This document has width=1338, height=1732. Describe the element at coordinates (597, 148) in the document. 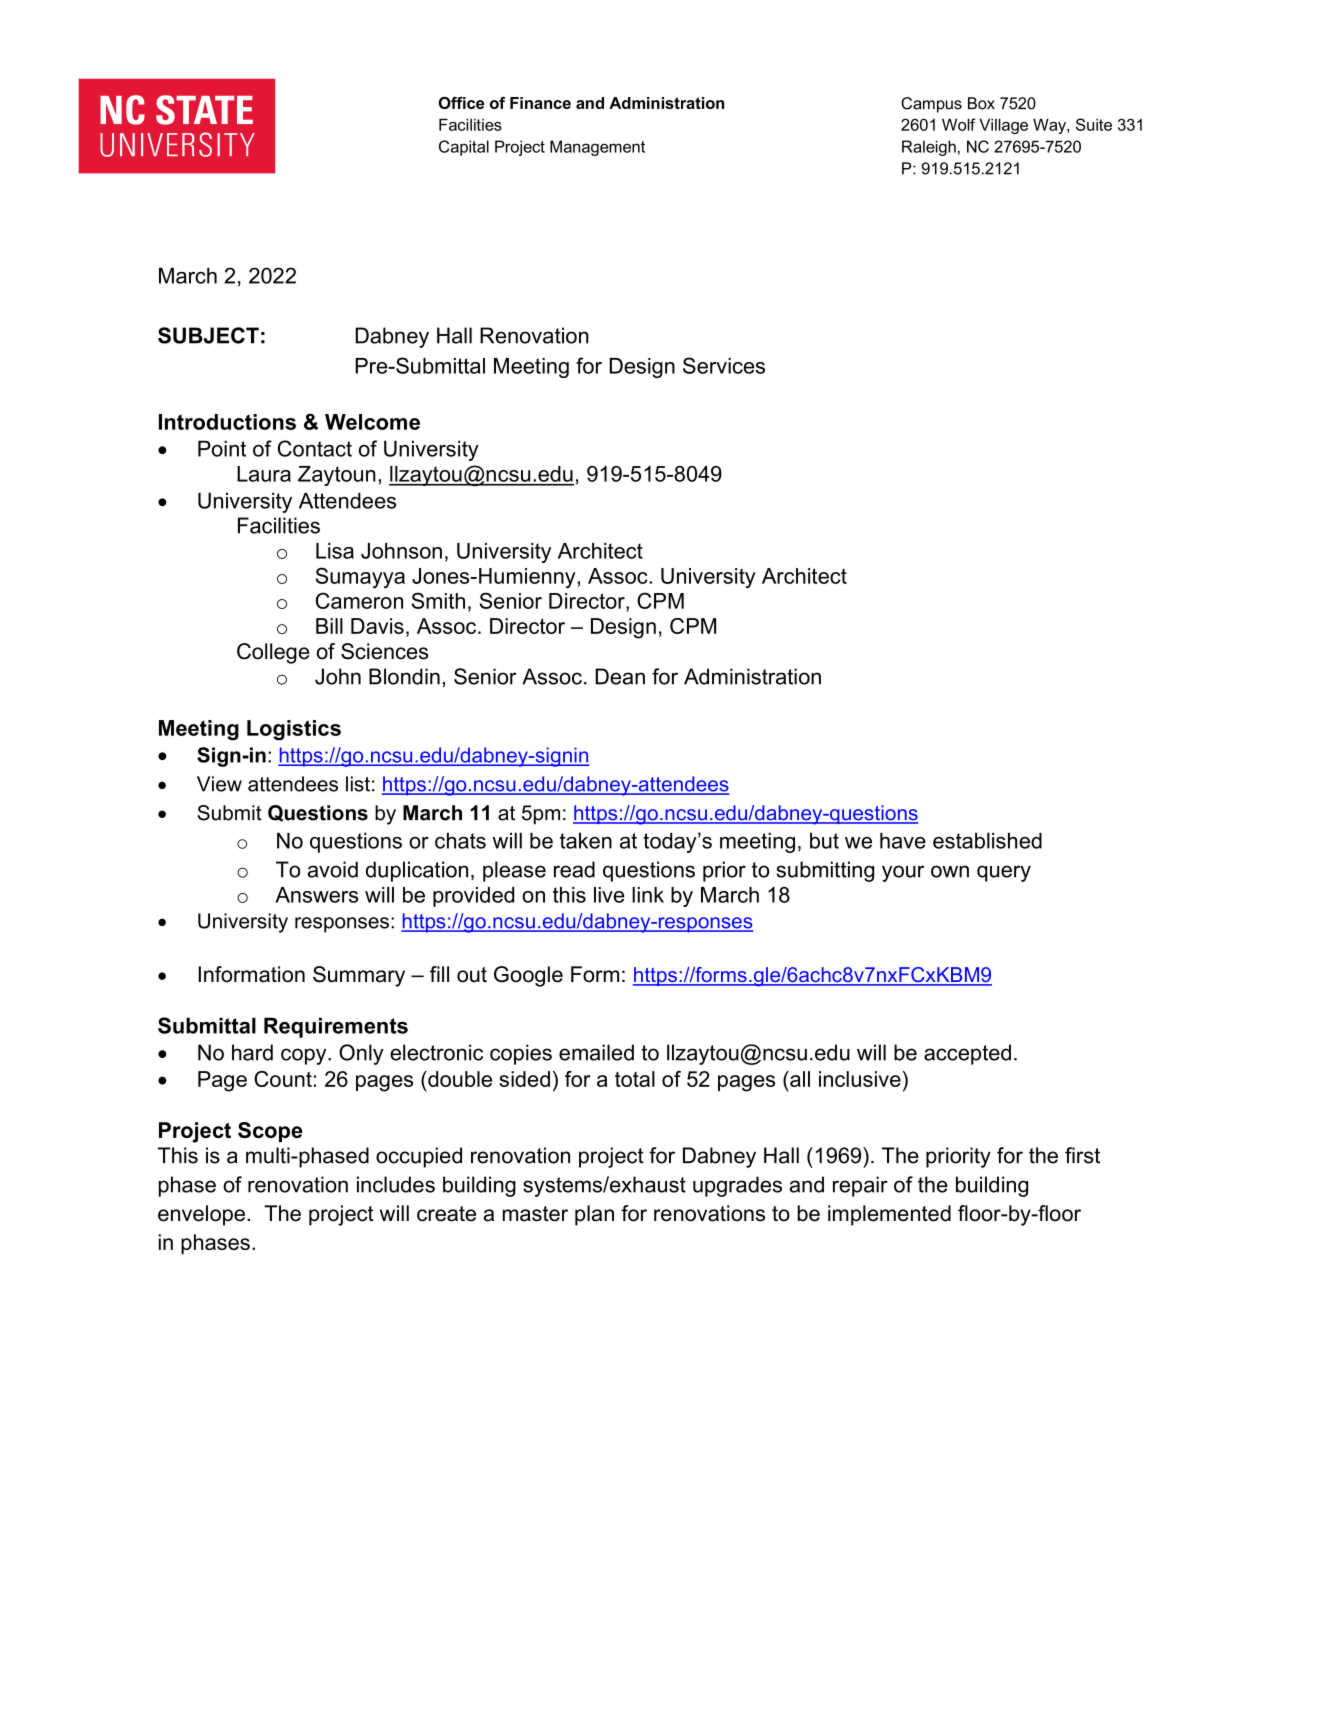

I see `Management` at that location.
